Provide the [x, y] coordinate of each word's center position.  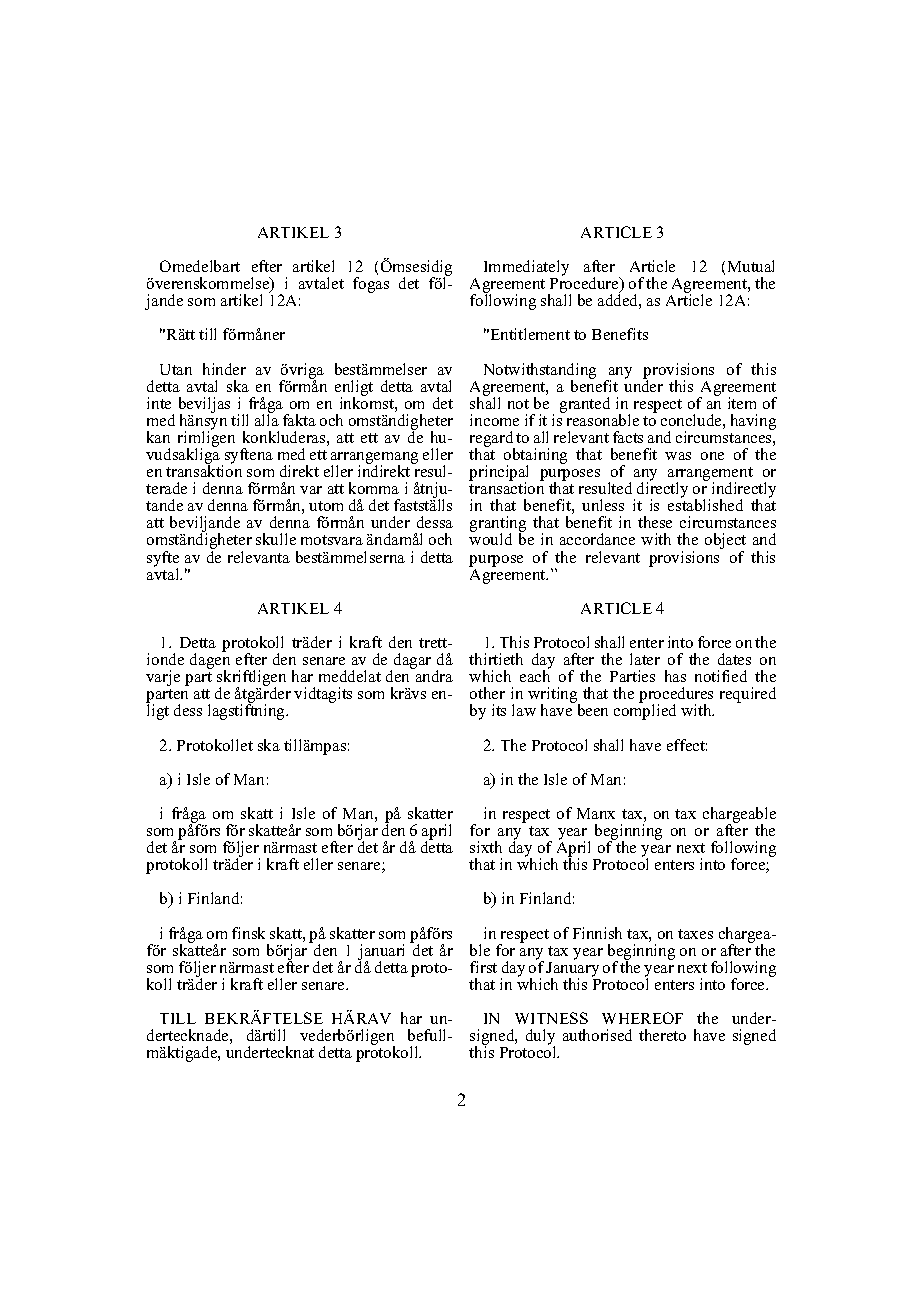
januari [381, 953]
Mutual [751, 266]
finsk [248, 933]
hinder [224, 369]
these [655, 522]
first [483, 967]
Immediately [526, 269]
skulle [276, 539]
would [490, 539]
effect [687, 745]
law [524, 710]
